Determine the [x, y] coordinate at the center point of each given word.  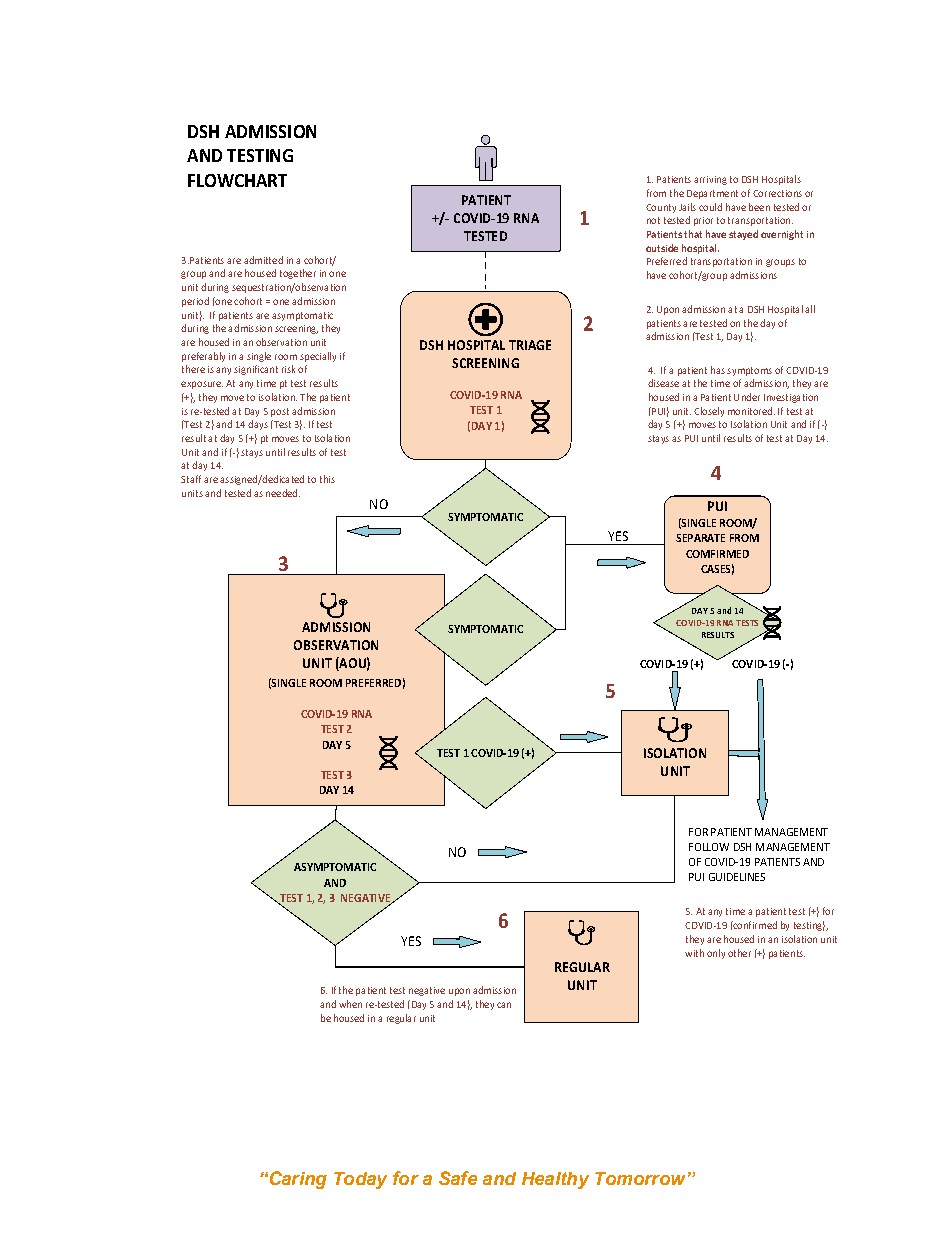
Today [360, 1180]
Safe [458, 1178]
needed [283, 493]
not [653, 220]
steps [466, 561]
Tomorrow [640, 1178]
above [631, 558]
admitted [263, 260]
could [710, 207]
